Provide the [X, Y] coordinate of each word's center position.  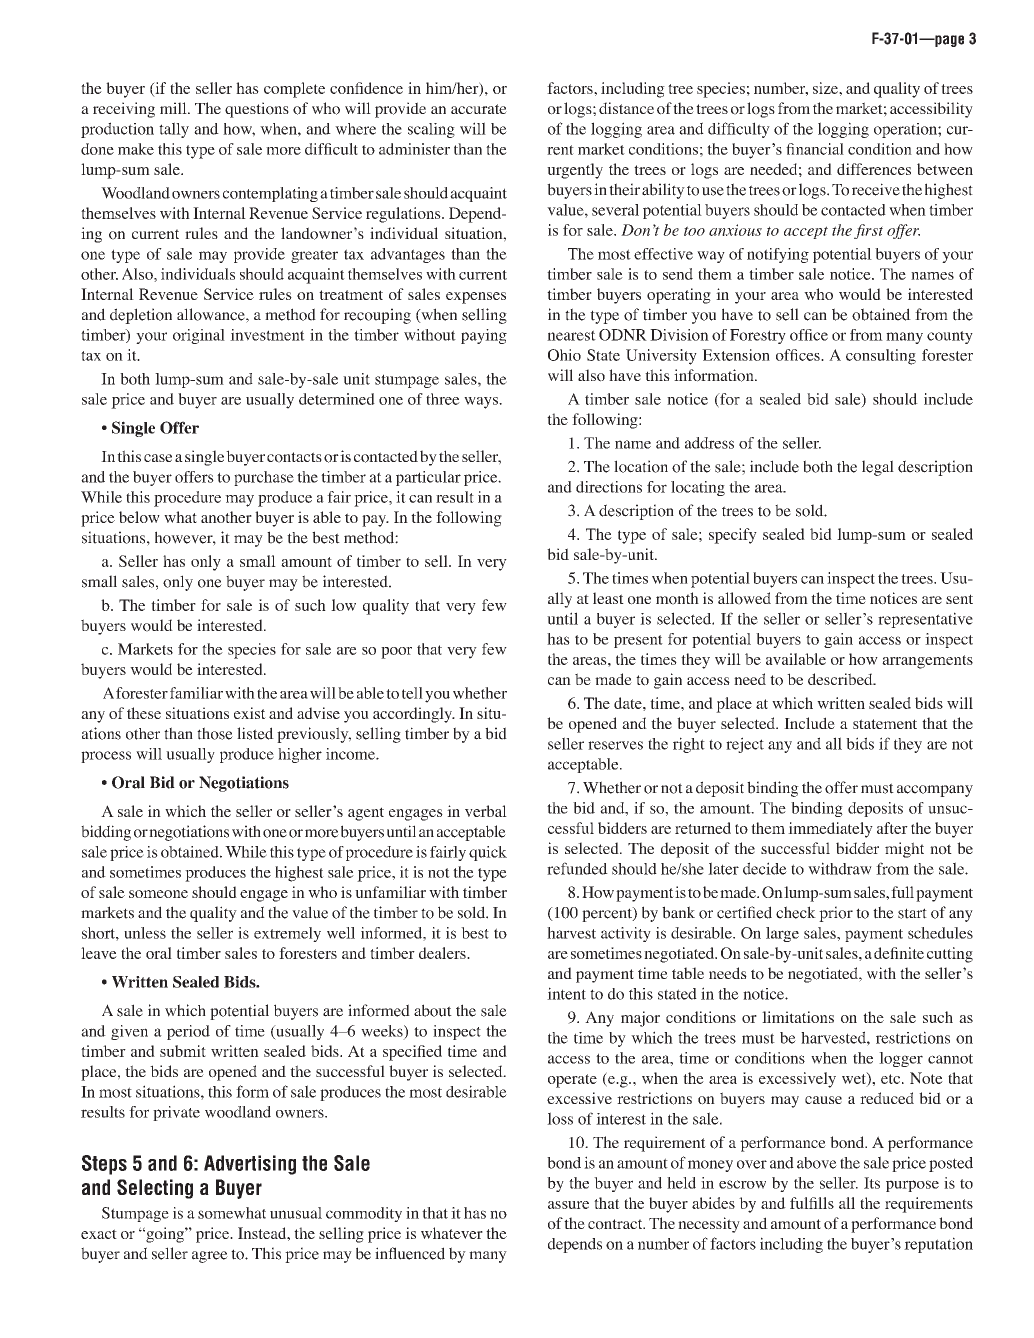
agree [210, 1257]
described [841, 679]
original [199, 336]
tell [412, 693]
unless [145, 933]
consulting [881, 357]
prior [836, 914]
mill [174, 108]
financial [815, 149]
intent [566, 993]
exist [250, 713]
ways [482, 403]
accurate [479, 109]
